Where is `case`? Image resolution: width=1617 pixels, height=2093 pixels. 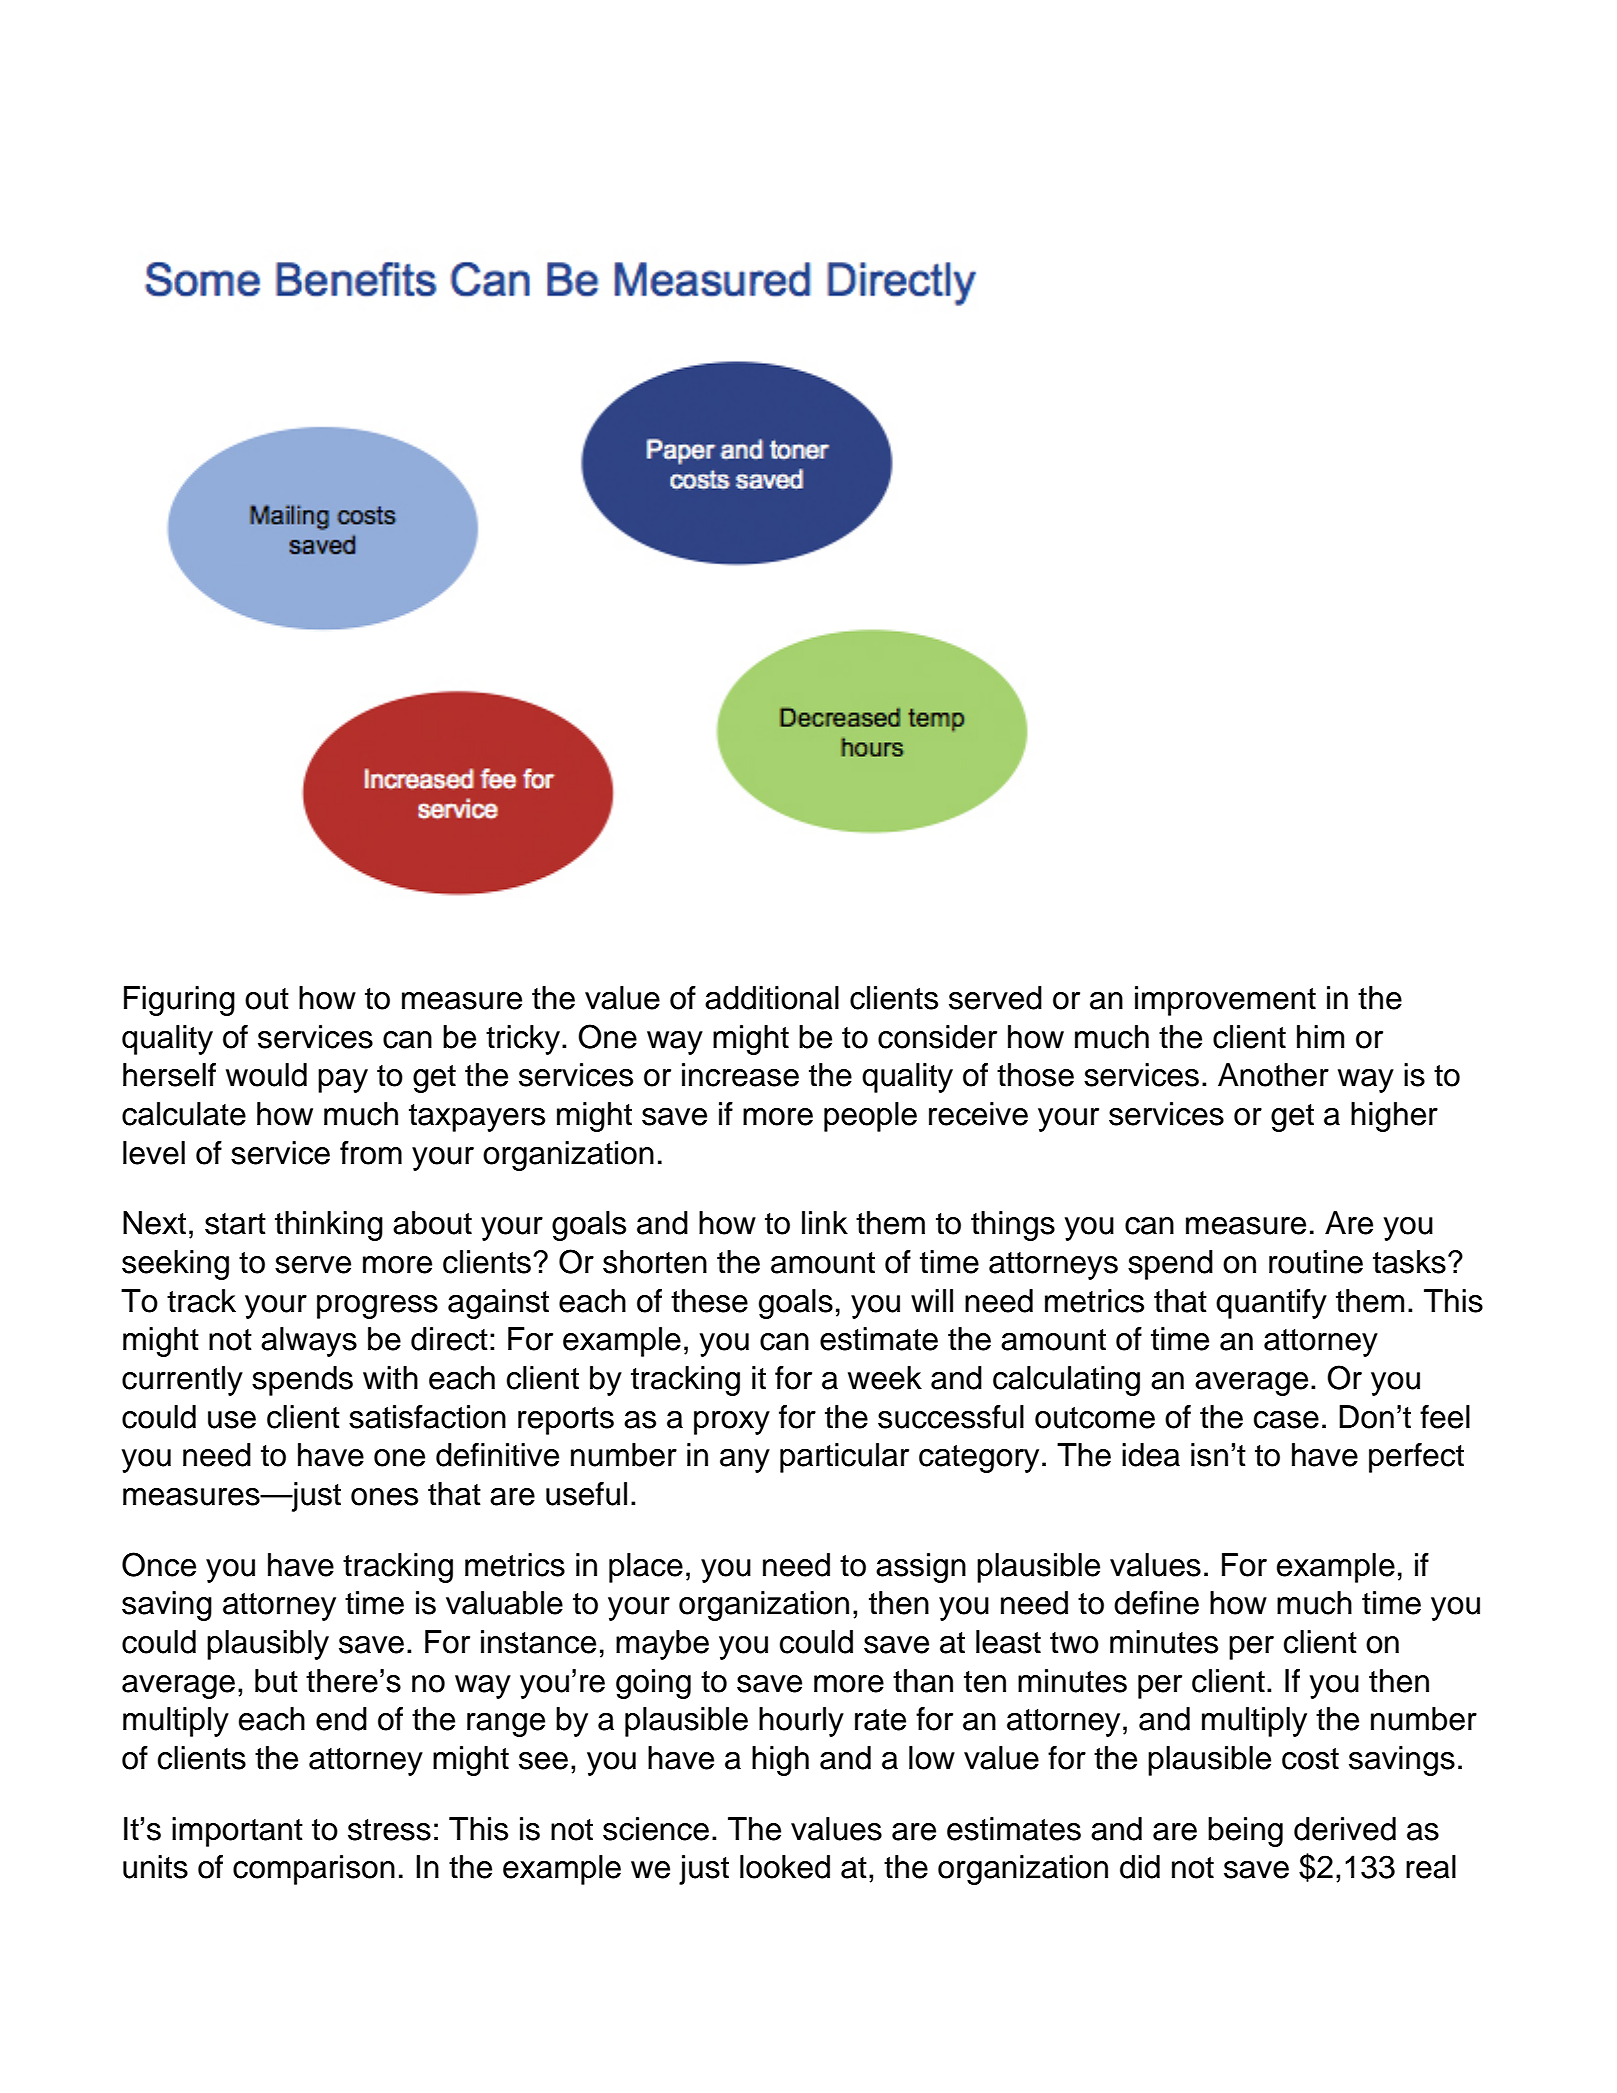
case is located at coordinates (1286, 1420).
